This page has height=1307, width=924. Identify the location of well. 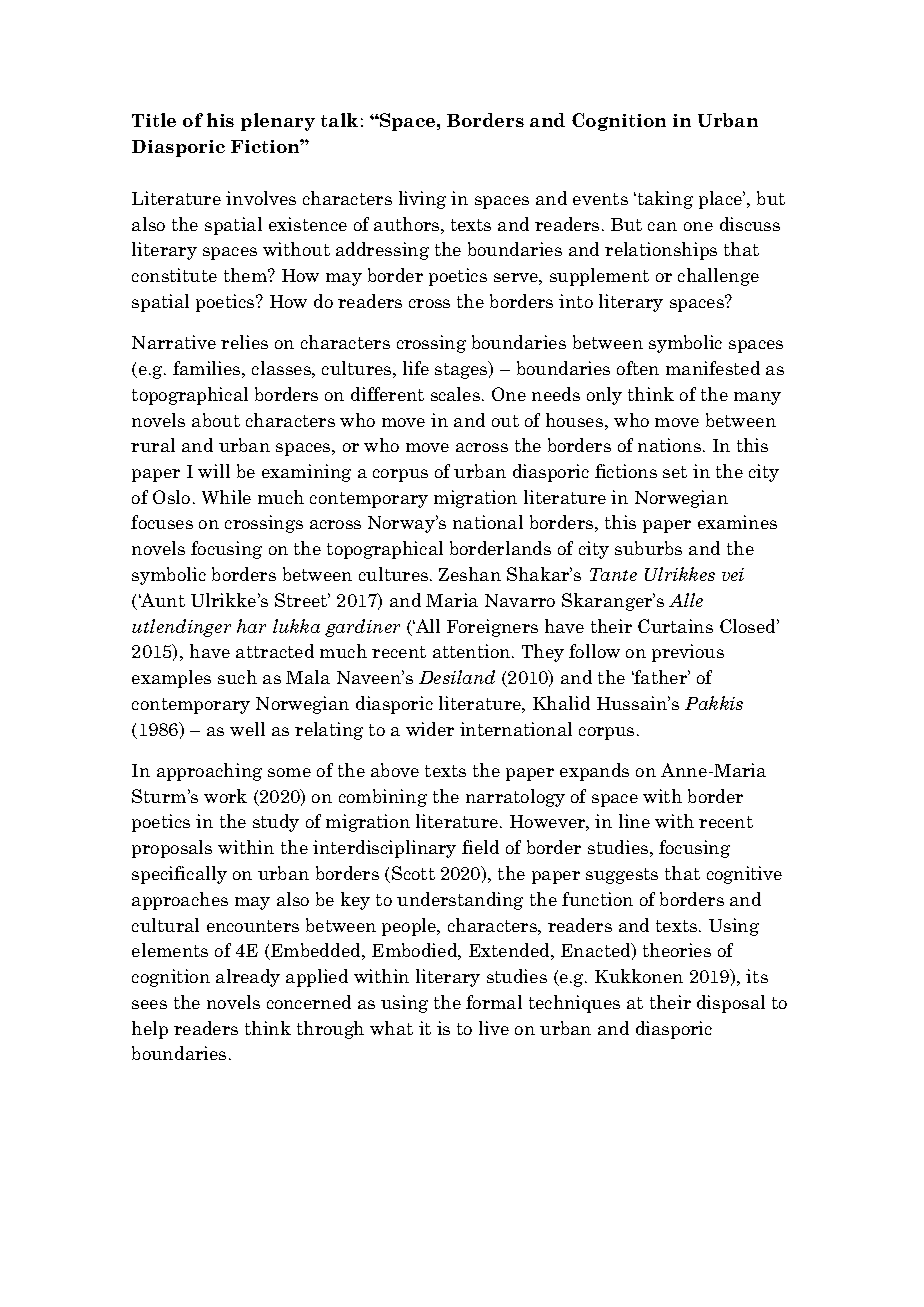
(247, 729).
